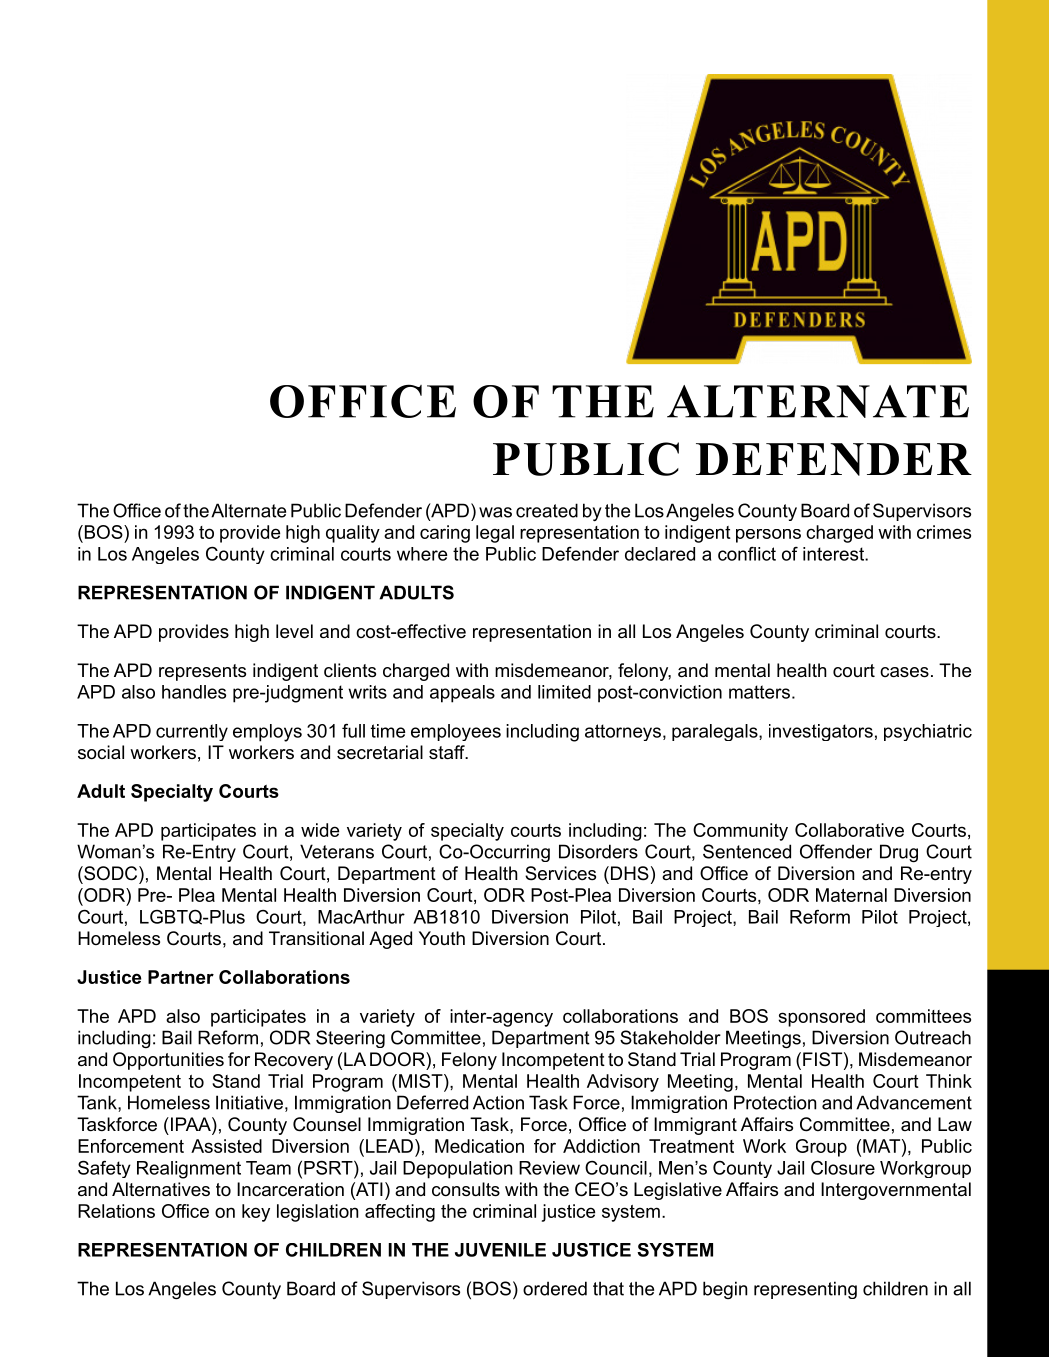 Image resolution: width=1049 pixels, height=1357 pixels. What do you see at coordinates (353, 534) in the screenshot?
I see `quality` at bounding box center [353, 534].
